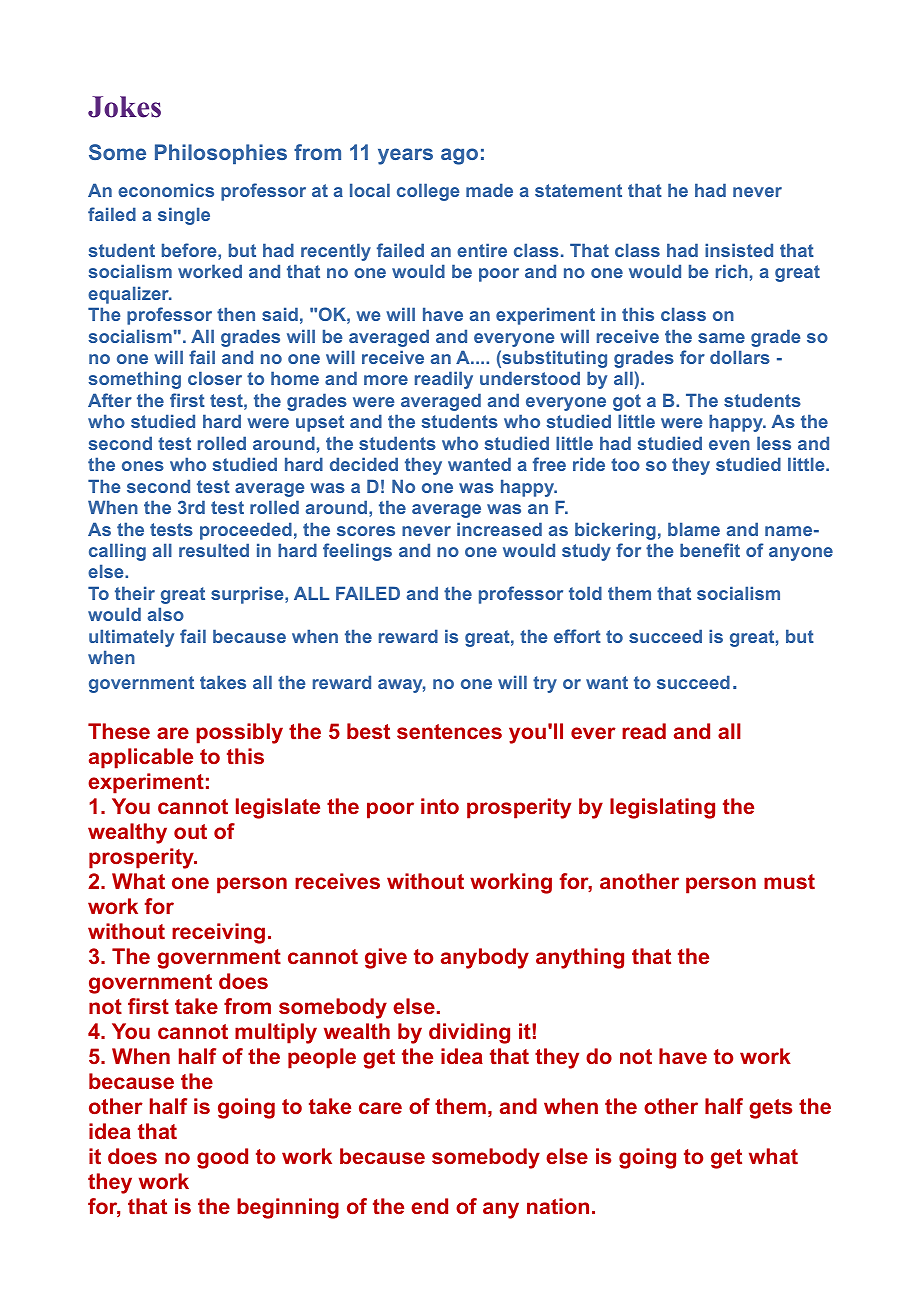 This image has width=924, height=1308. Describe the element at coordinates (710, 550) in the image. I see `benefit` at that location.
